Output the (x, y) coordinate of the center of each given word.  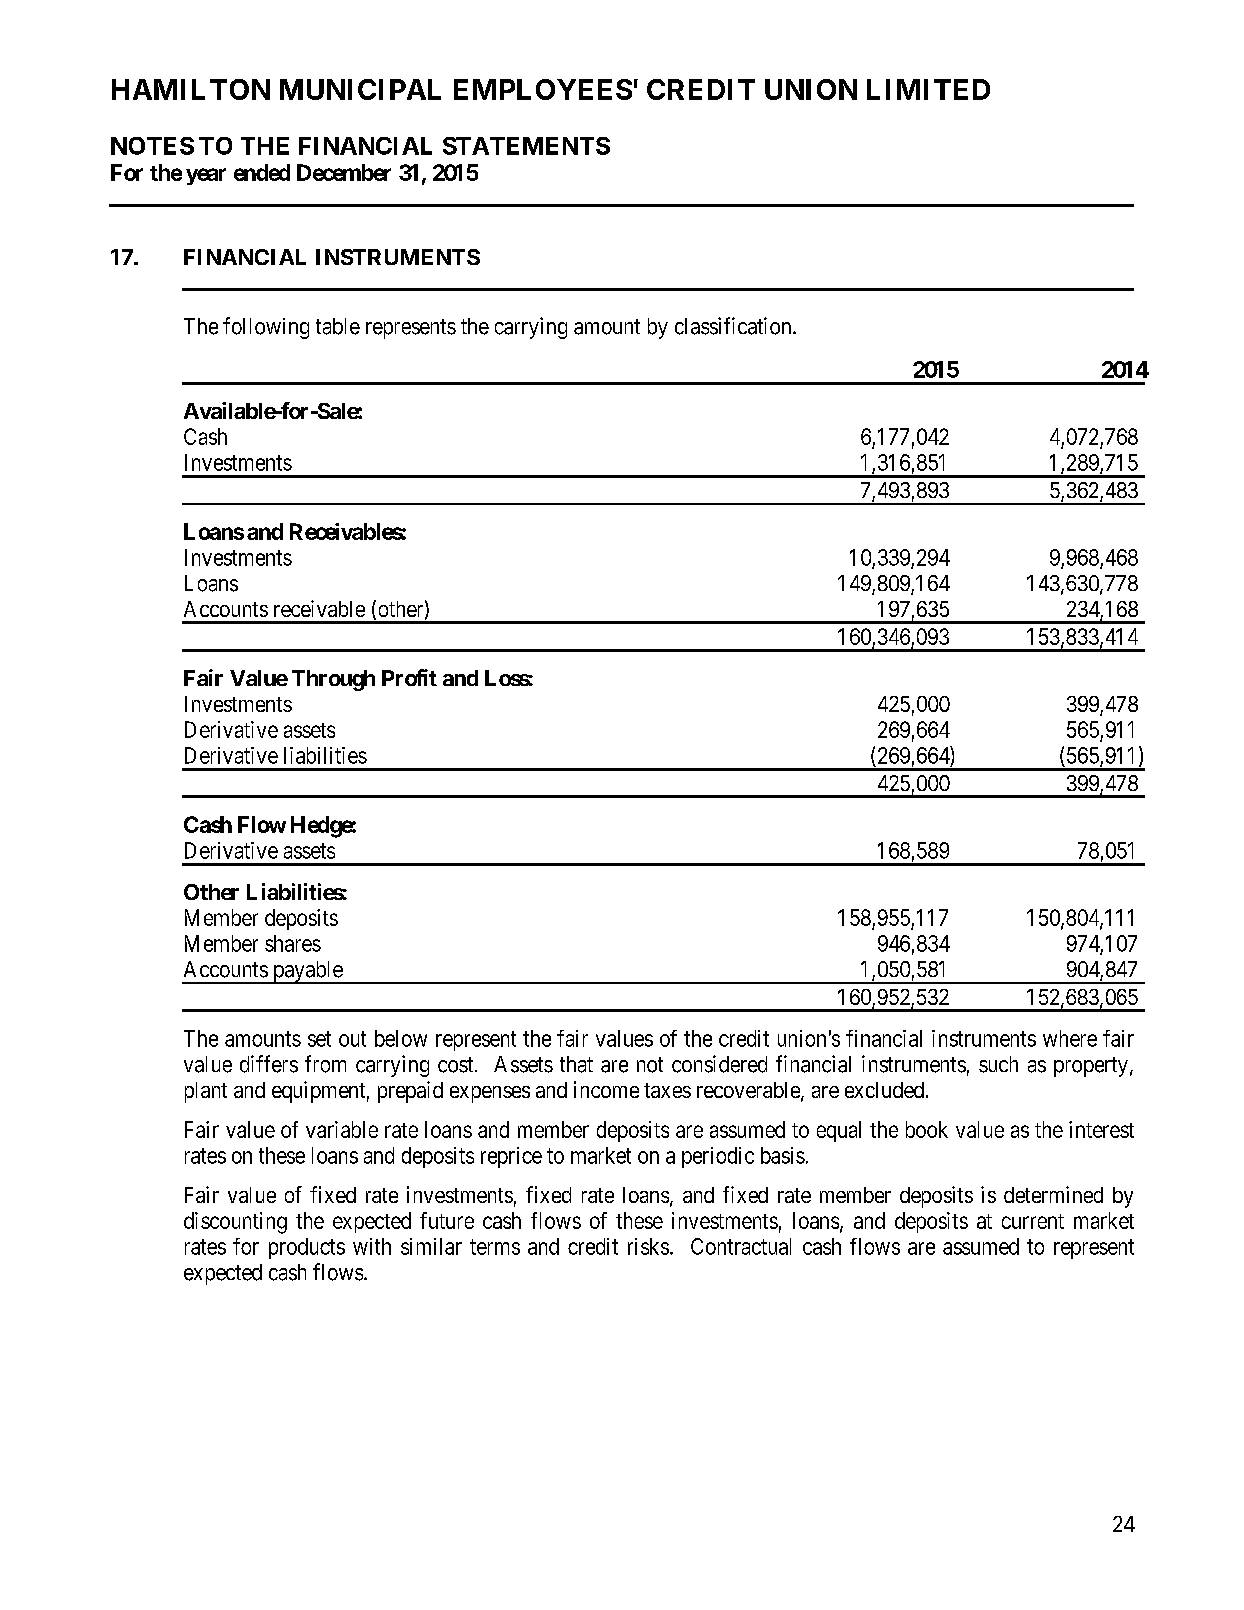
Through (333, 680)
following (266, 328)
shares (293, 943)
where (1070, 1038)
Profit (409, 677)
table (338, 326)
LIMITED (928, 89)
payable (307, 972)
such (998, 1064)
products (307, 1248)
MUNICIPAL (360, 89)
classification (734, 326)
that (576, 1064)
